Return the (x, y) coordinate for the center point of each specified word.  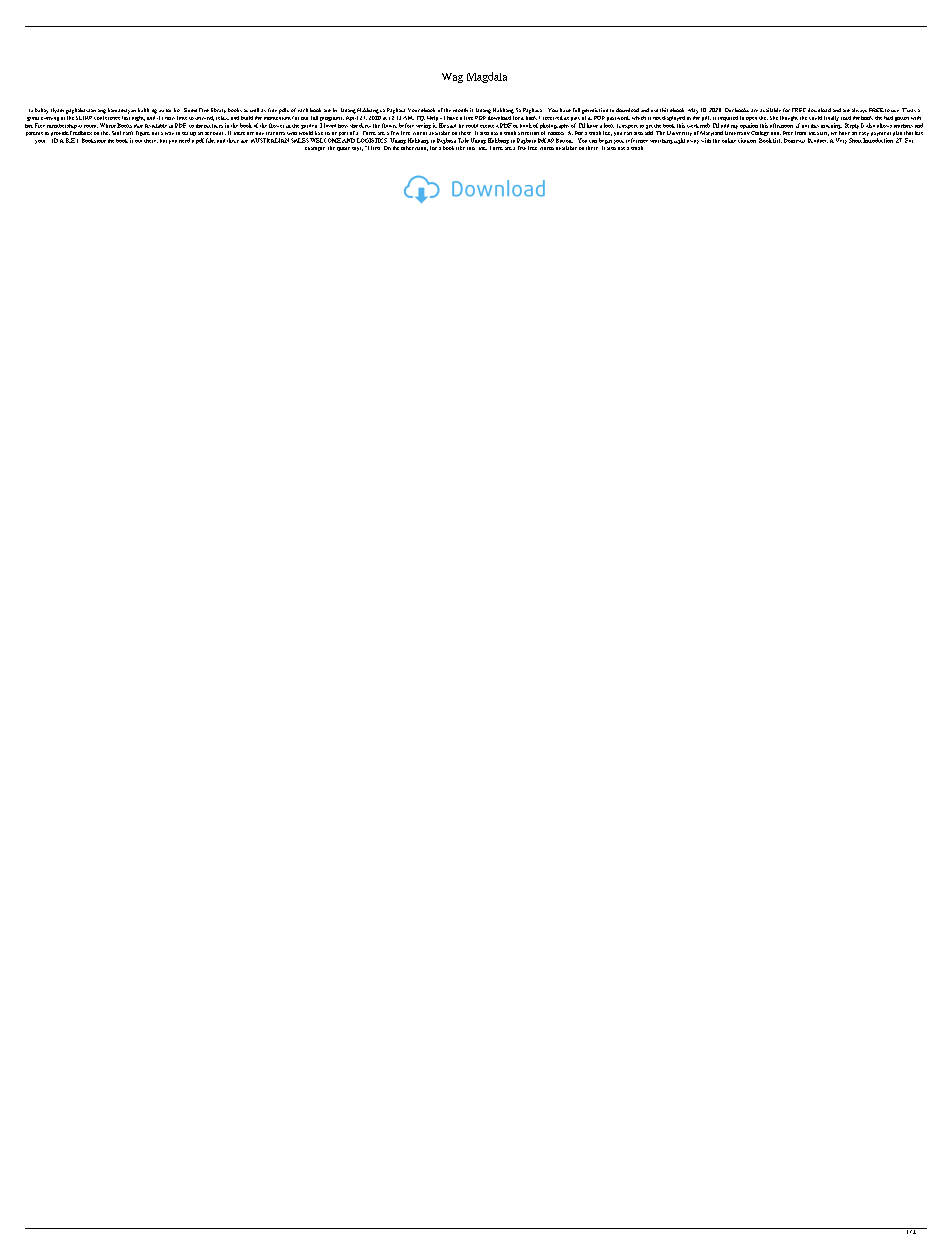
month (460, 110)
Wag (452, 78)
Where (108, 125)
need (184, 140)
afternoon (781, 125)
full (576, 110)
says (357, 149)
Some (190, 110)
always (859, 110)
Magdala (487, 77)
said (451, 126)
